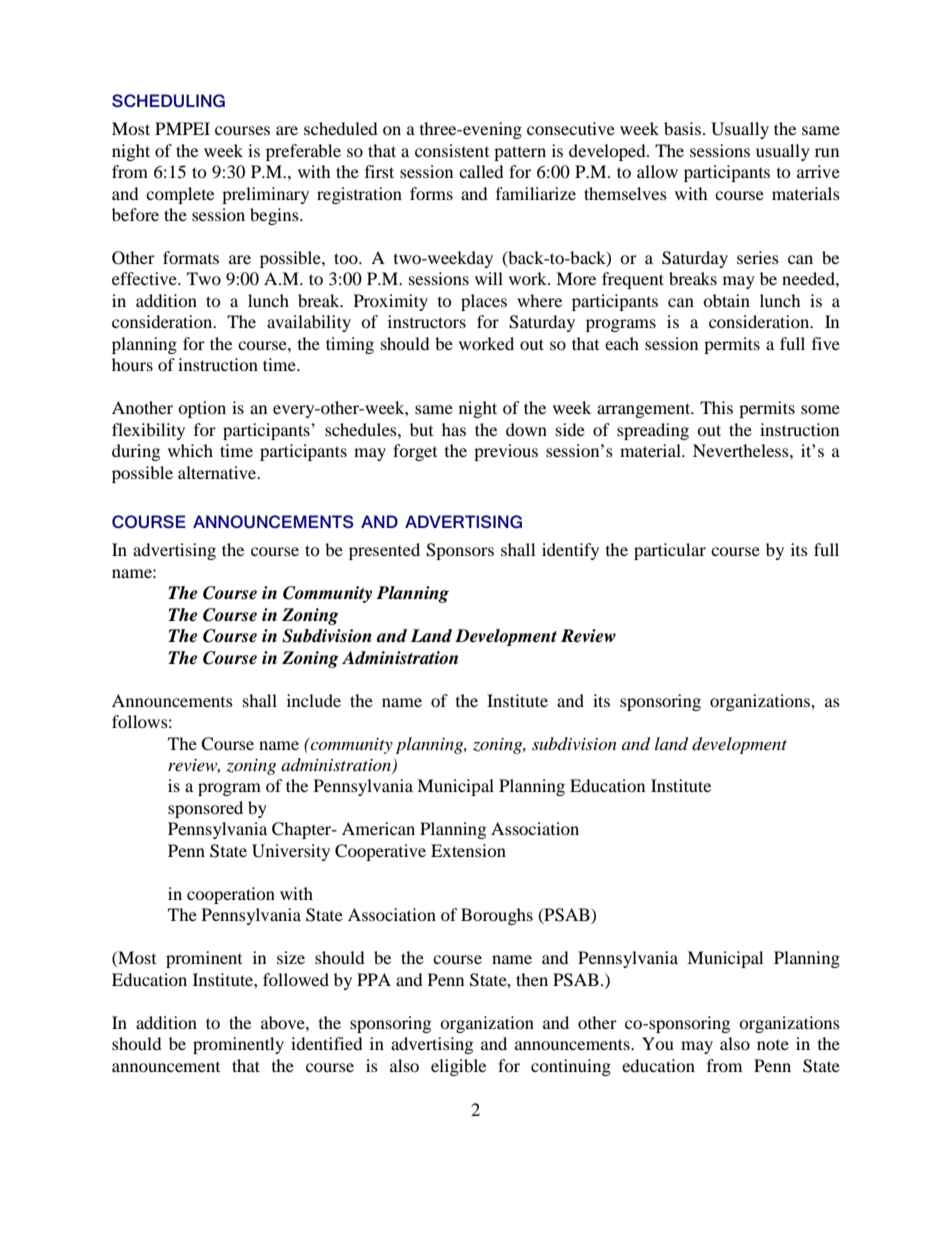  I want to click on alternative, so click(218, 472).
